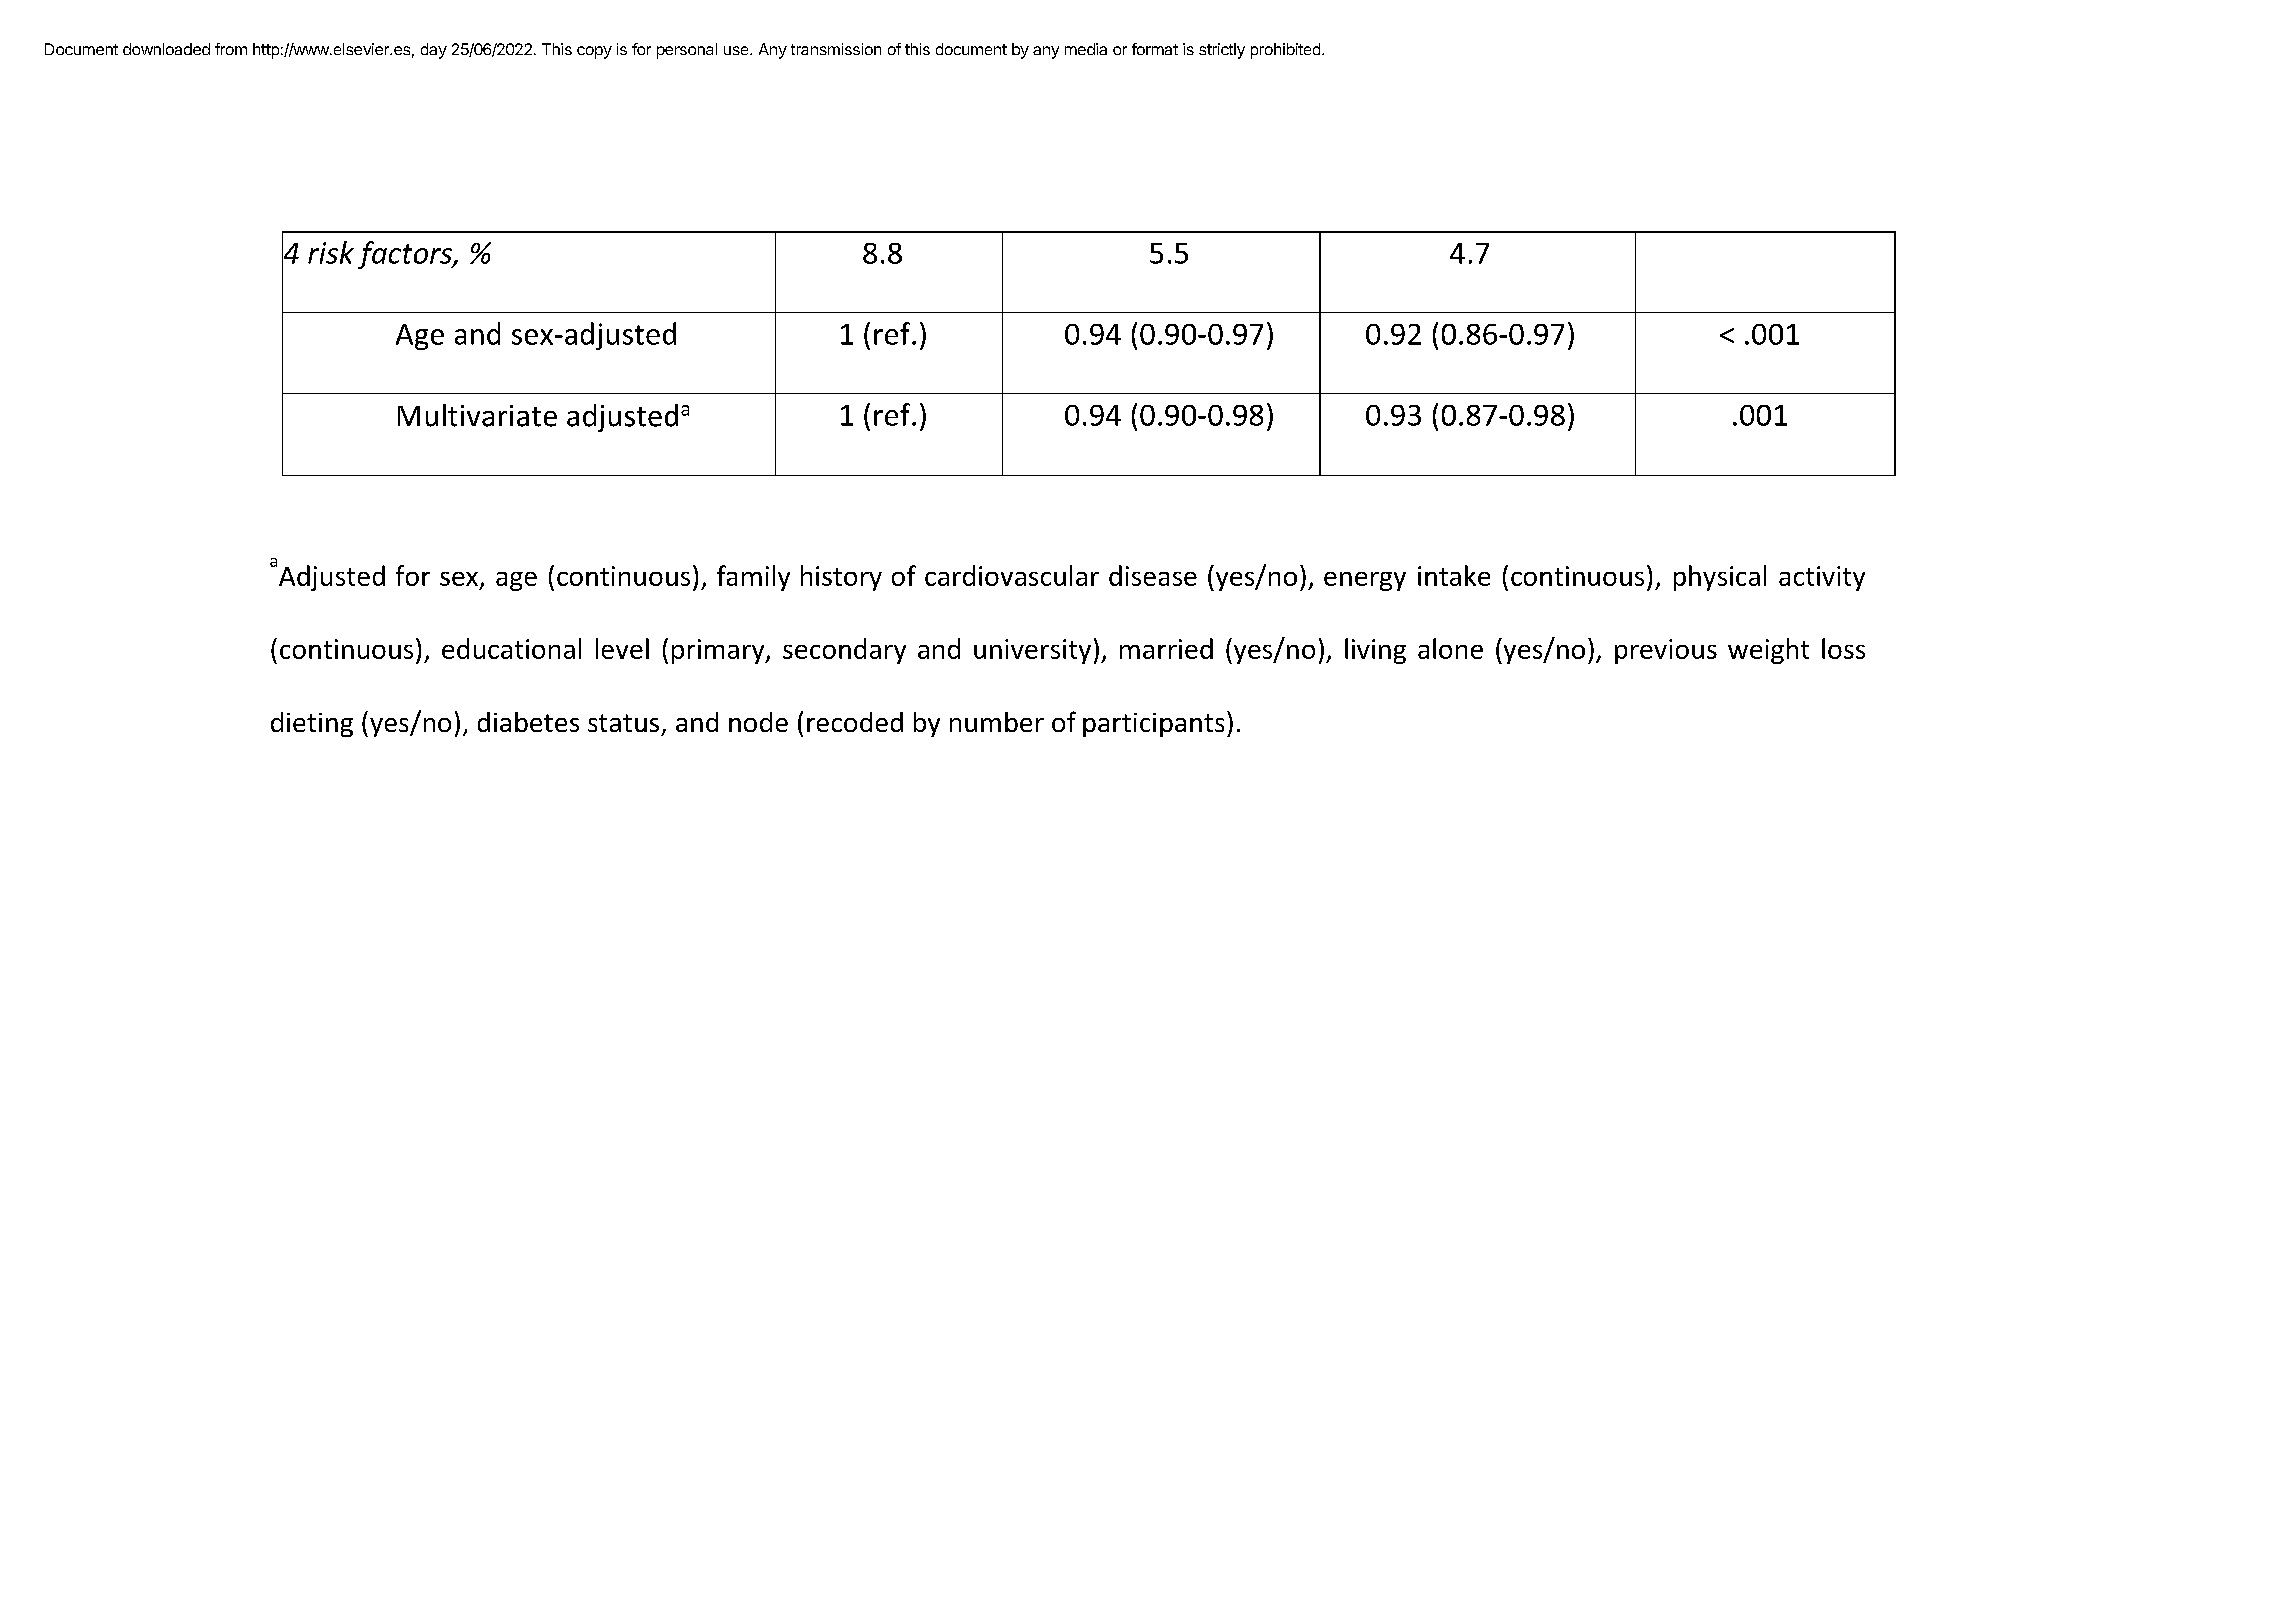 This page has width=2289, height=1618. Describe the element at coordinates (434, 51) in the page. I see `day` at that location.
